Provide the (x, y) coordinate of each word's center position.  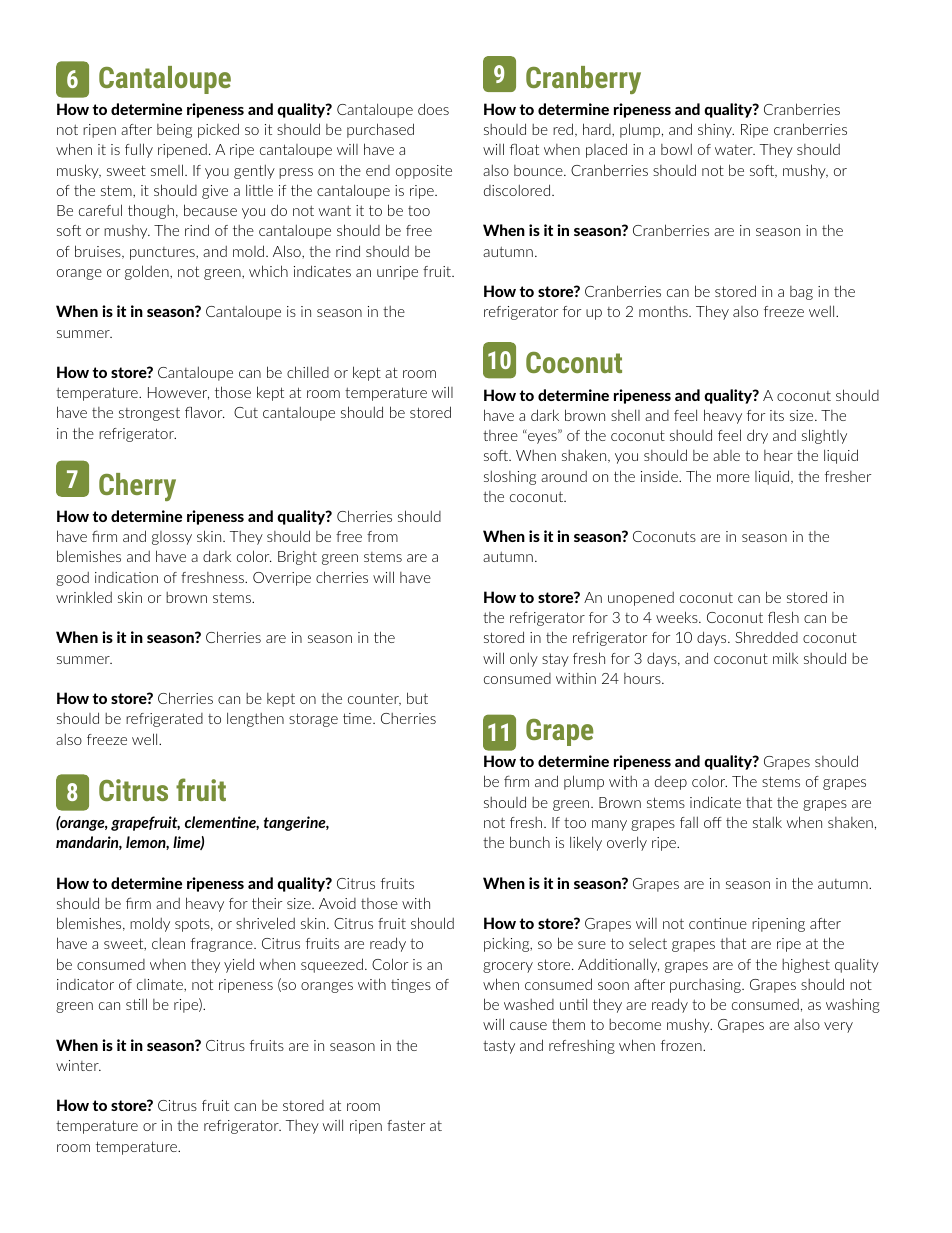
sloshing (510, 477)
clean (168, 943)
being (174, 131)
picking (508, 945)
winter (78, 1065)
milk (785, 658)
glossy (172, 538)
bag (801, 293)
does (433, 109)
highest (806, 966)
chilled (308, 372)
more (733, 478)
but (417, 698)
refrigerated (164, 720)
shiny (716, 130)
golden (148, 272)
